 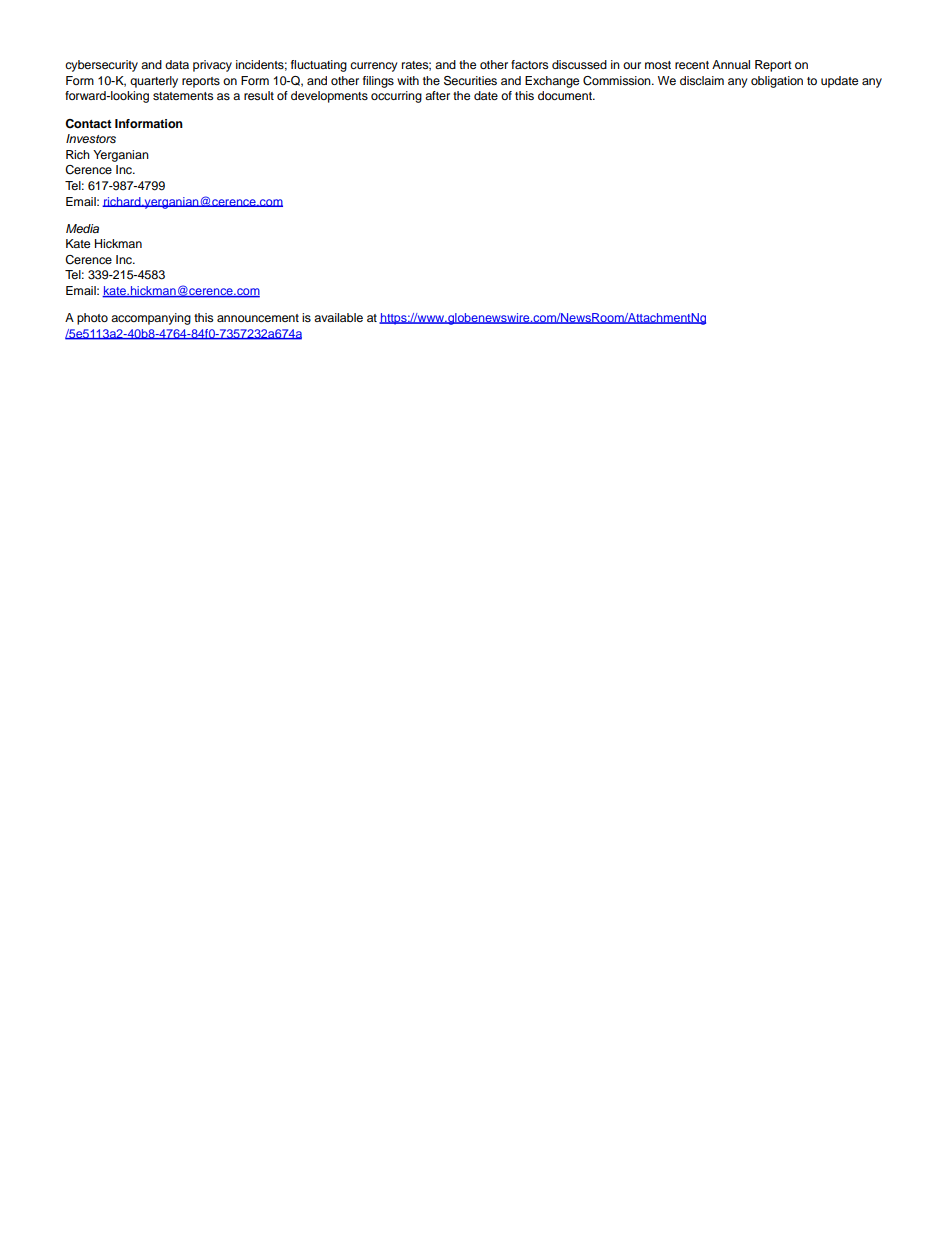 I want to click on announcement, so click(x=258, y=318).
